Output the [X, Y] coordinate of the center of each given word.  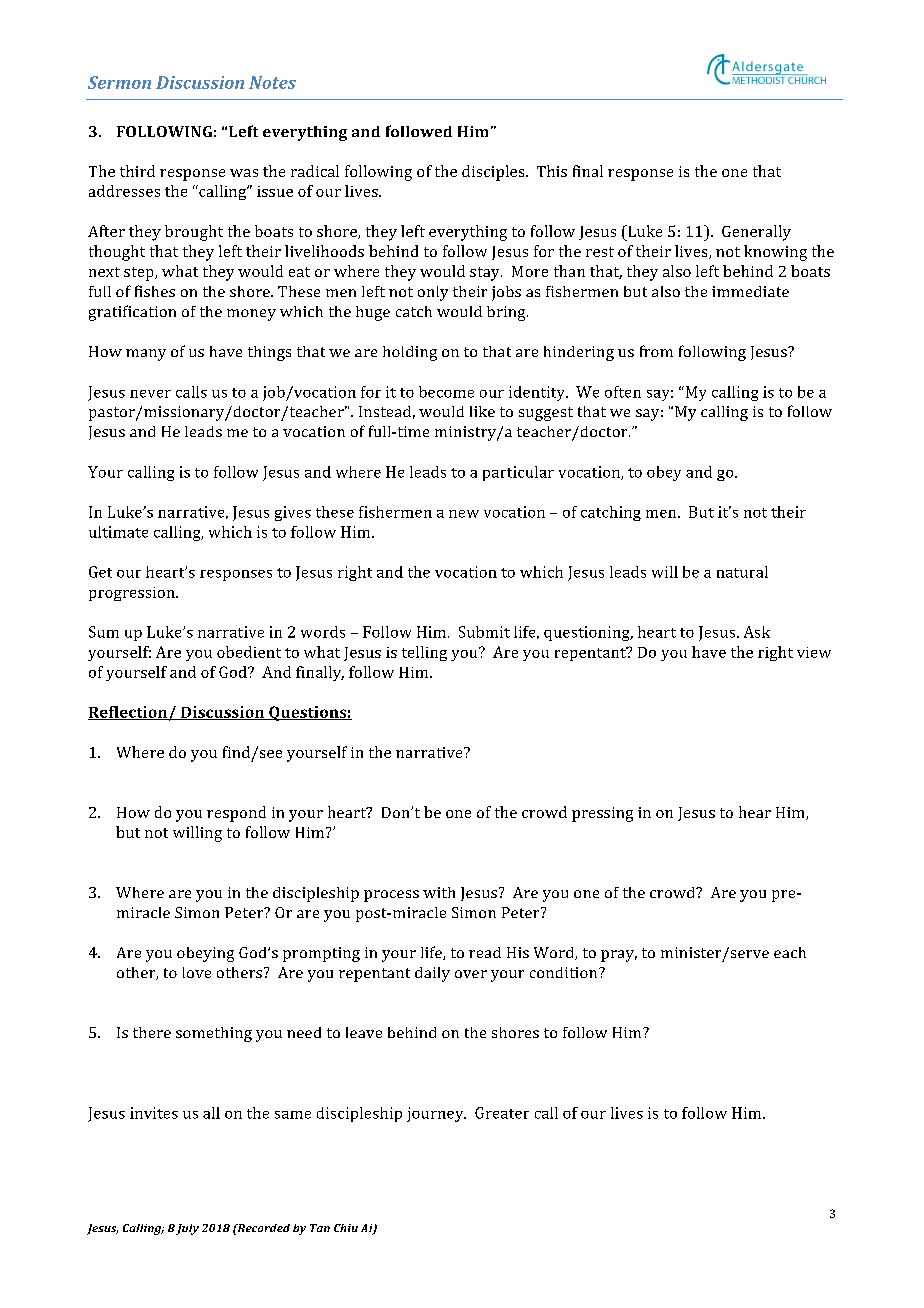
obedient [249, 652]
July [187, 1229]
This [552, 171]
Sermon [119, 82]
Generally [756, 233]
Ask [757, 632]
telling [424, 653]
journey [436, 1114]
